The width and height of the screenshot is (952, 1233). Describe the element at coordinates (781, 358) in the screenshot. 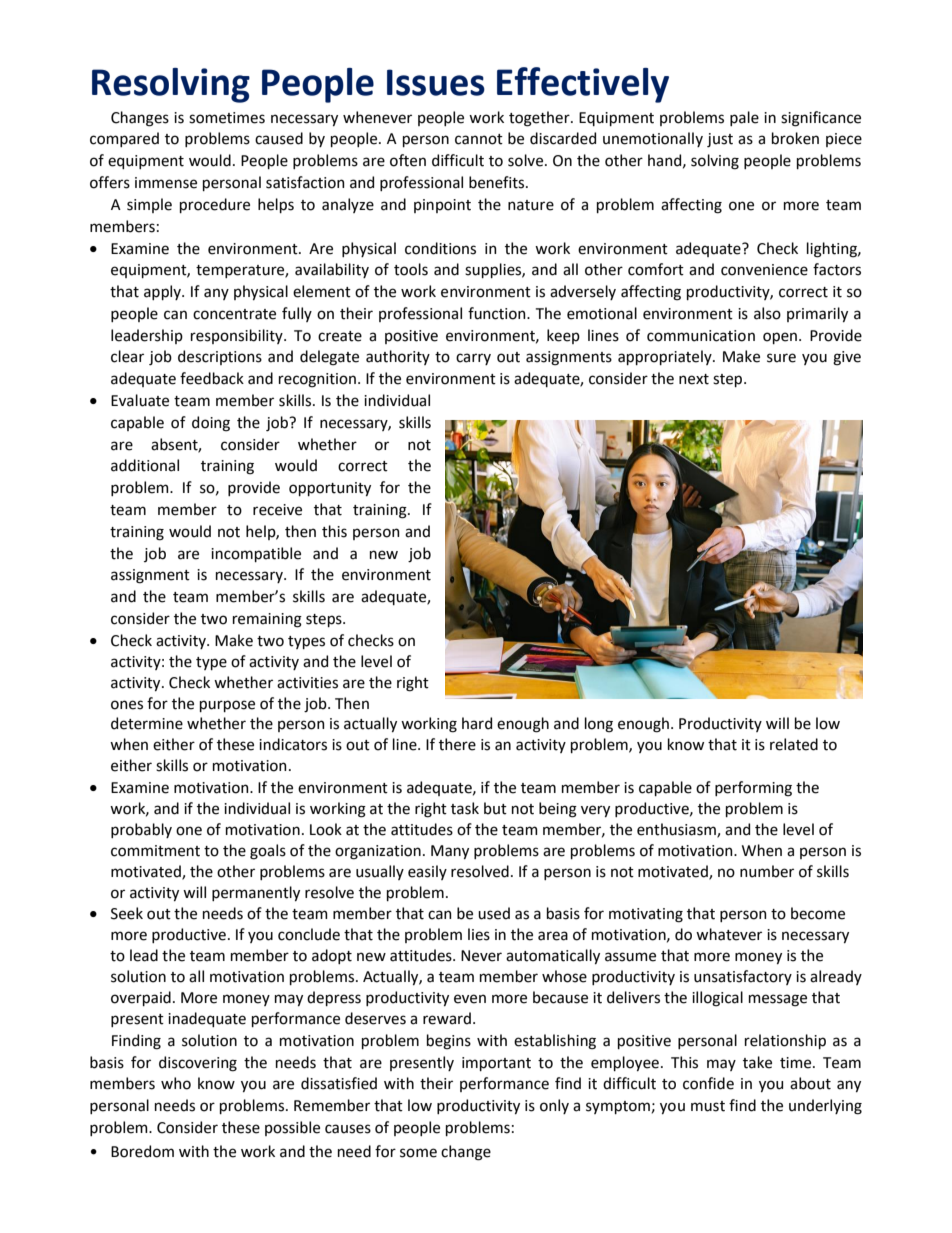

I see `sure` at that location.
